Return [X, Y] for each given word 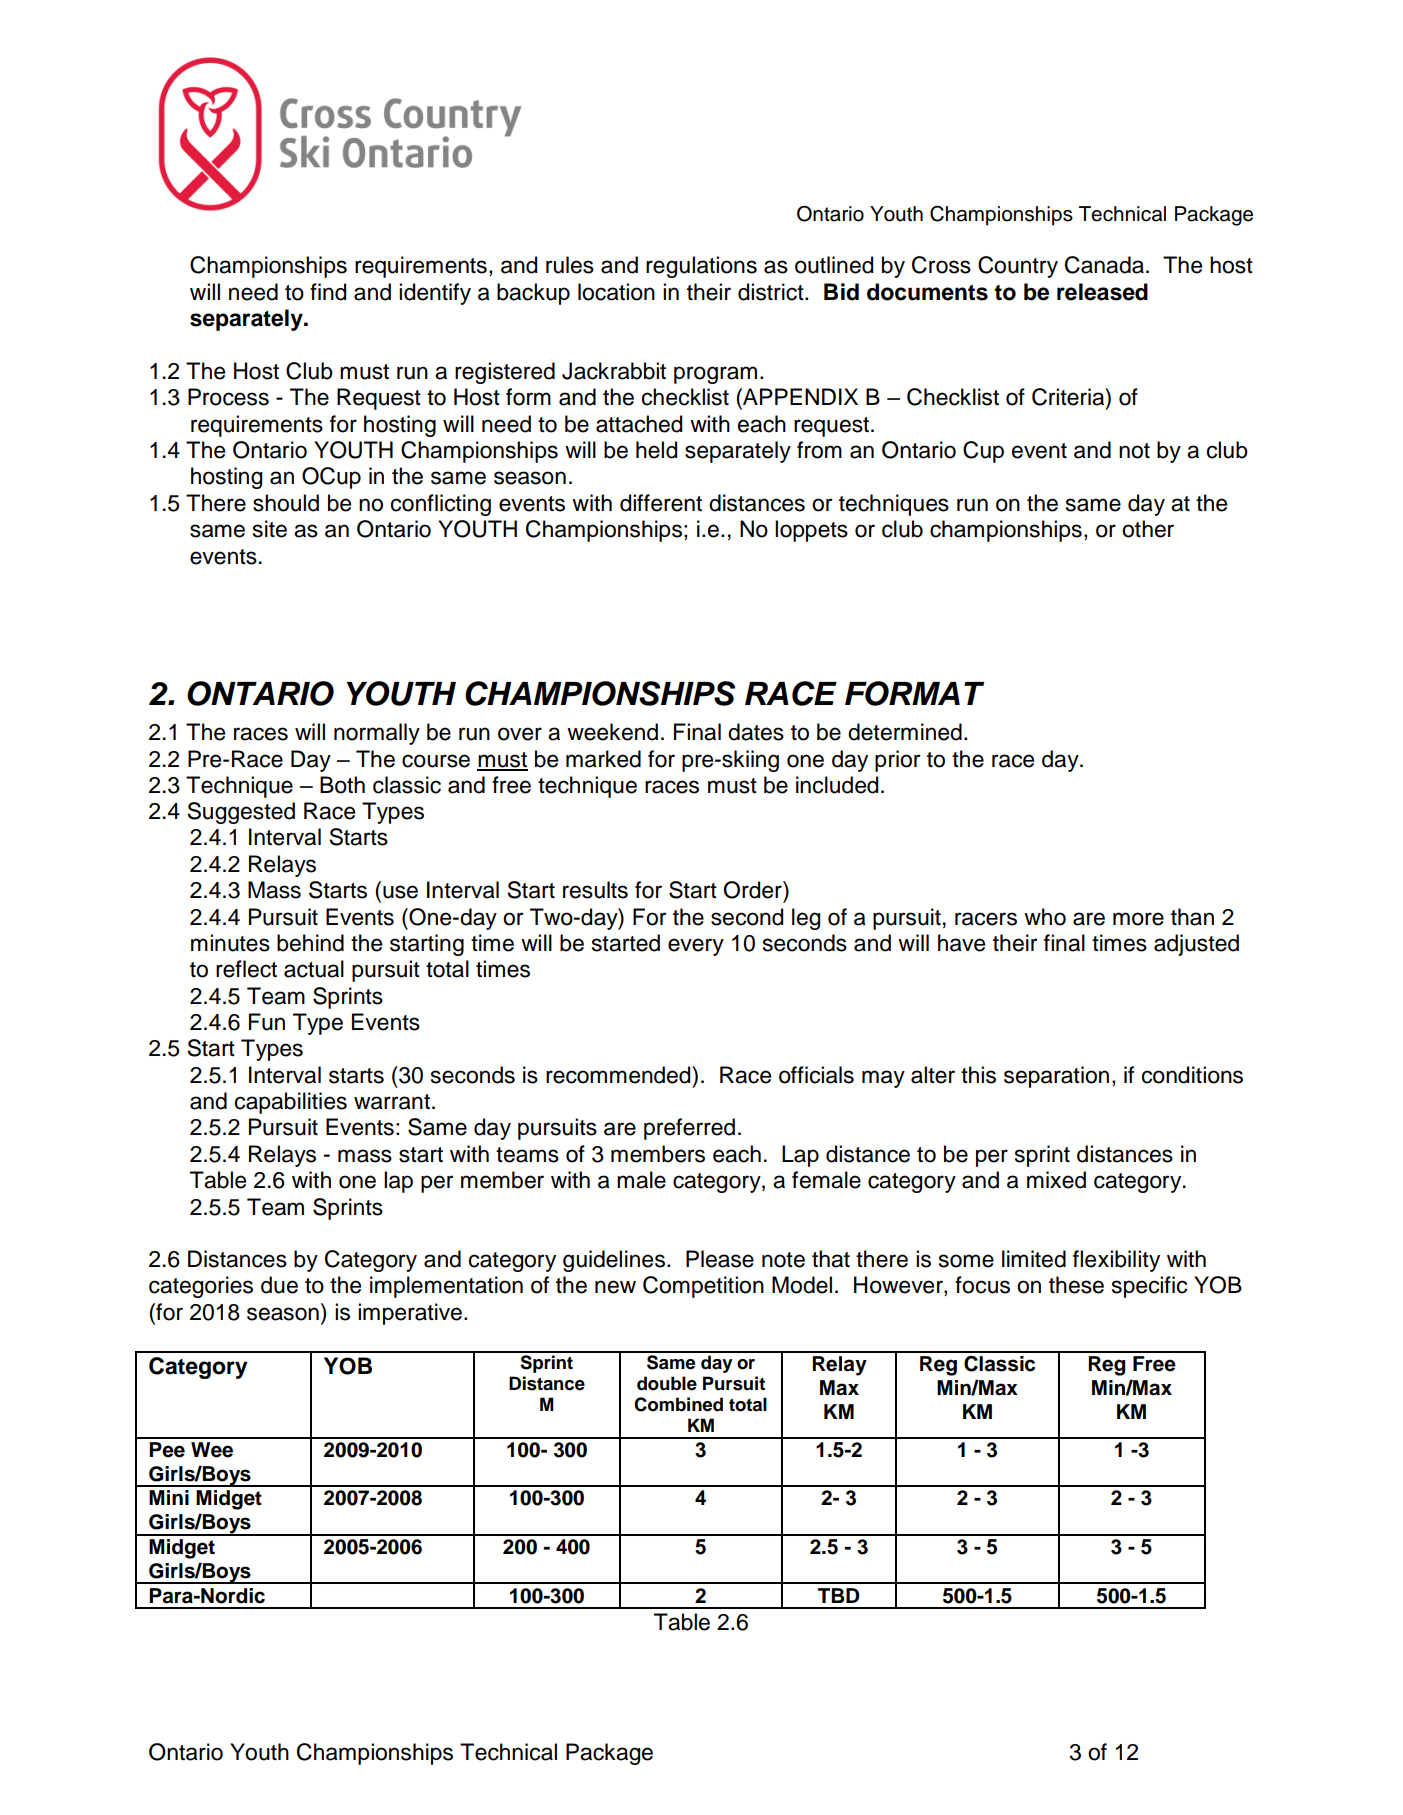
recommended [619, 1075]
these [1076, 1285]
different [661, 503]
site [270, 529]
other [1148, 529]
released [1102, 292]
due [279, 1285]
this [978, 1075]
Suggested [241, 813]
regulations [701, 267]
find [328, 292]
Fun [267, 1022]
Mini [169, 1497]
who [1045, 917]
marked [603, 759]
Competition [703, 1287]
